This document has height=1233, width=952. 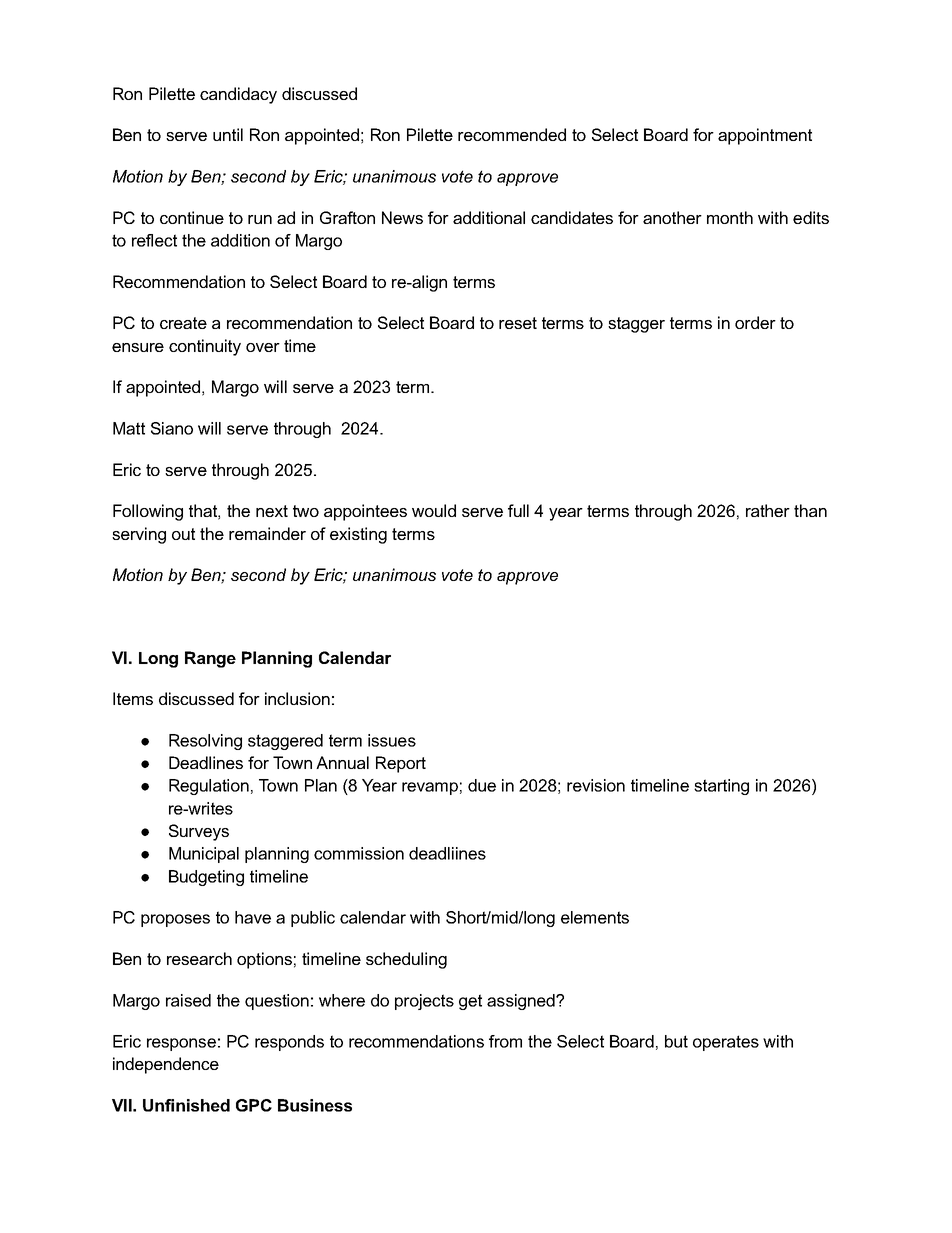 I want to click on recommended, so click(x=512, y=134).
